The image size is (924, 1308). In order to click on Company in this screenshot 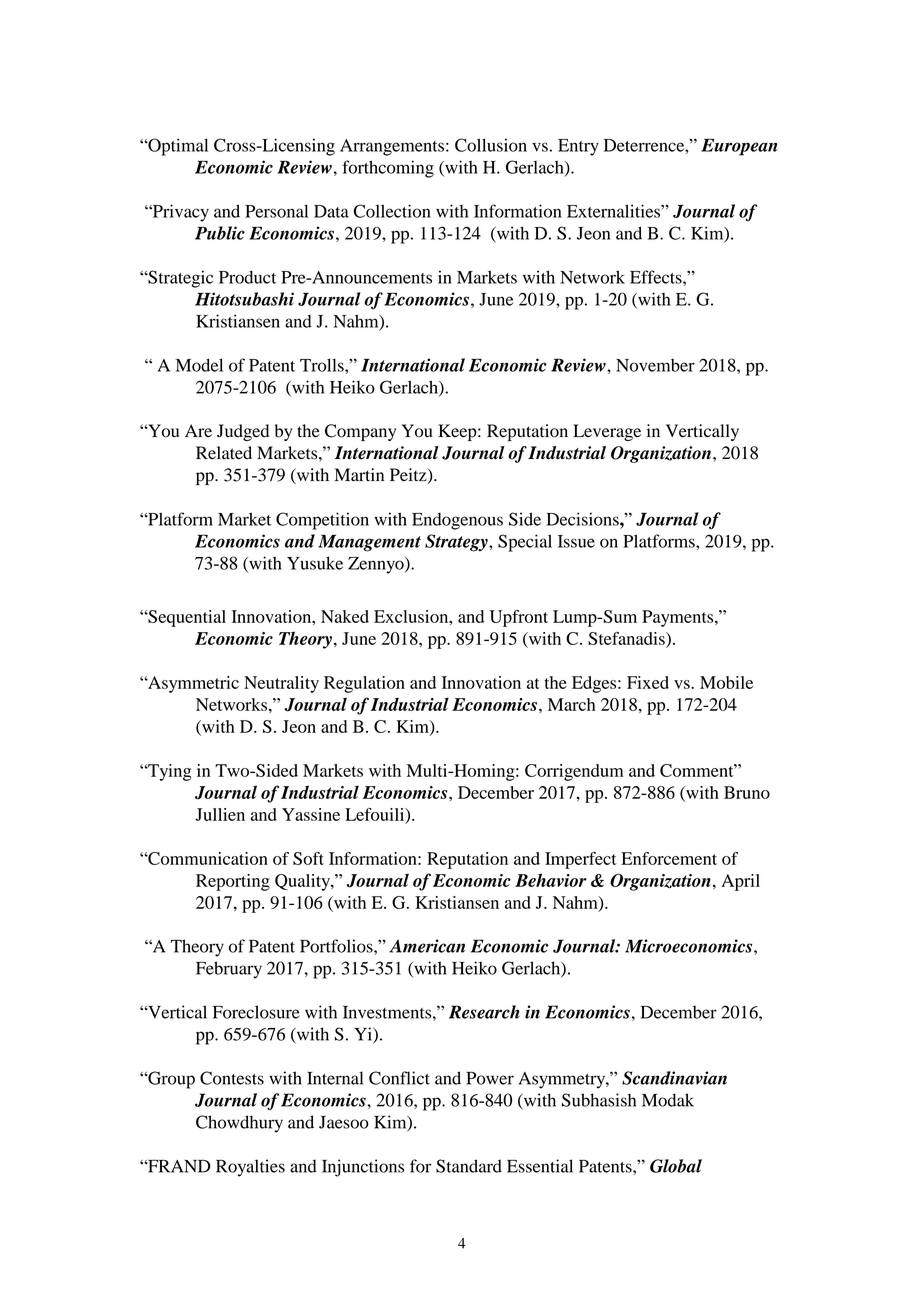, I will do `click(360, 432)`.
